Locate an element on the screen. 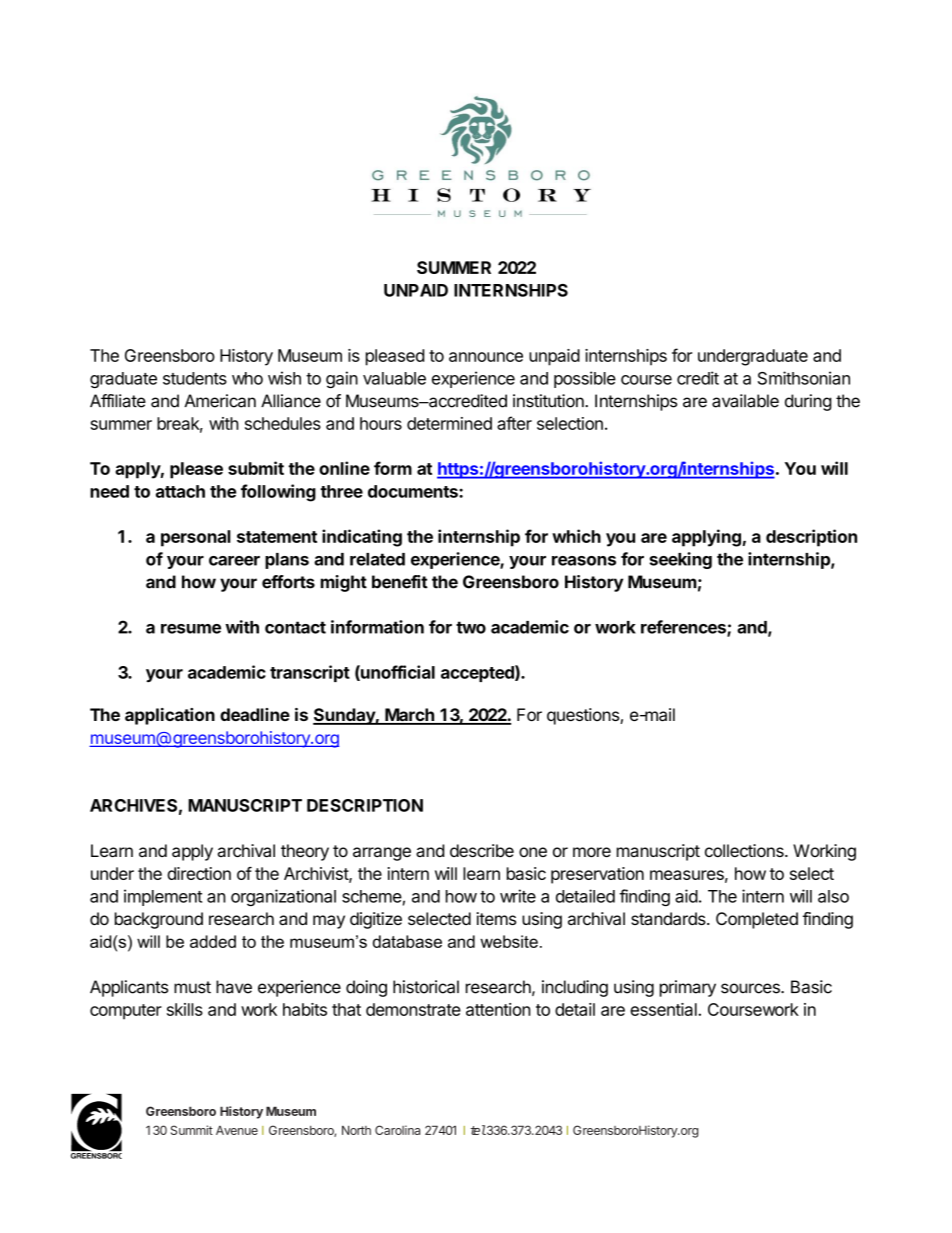 This screenshot has height=1233, width=952. announce is located at coordinates (486, 357).
